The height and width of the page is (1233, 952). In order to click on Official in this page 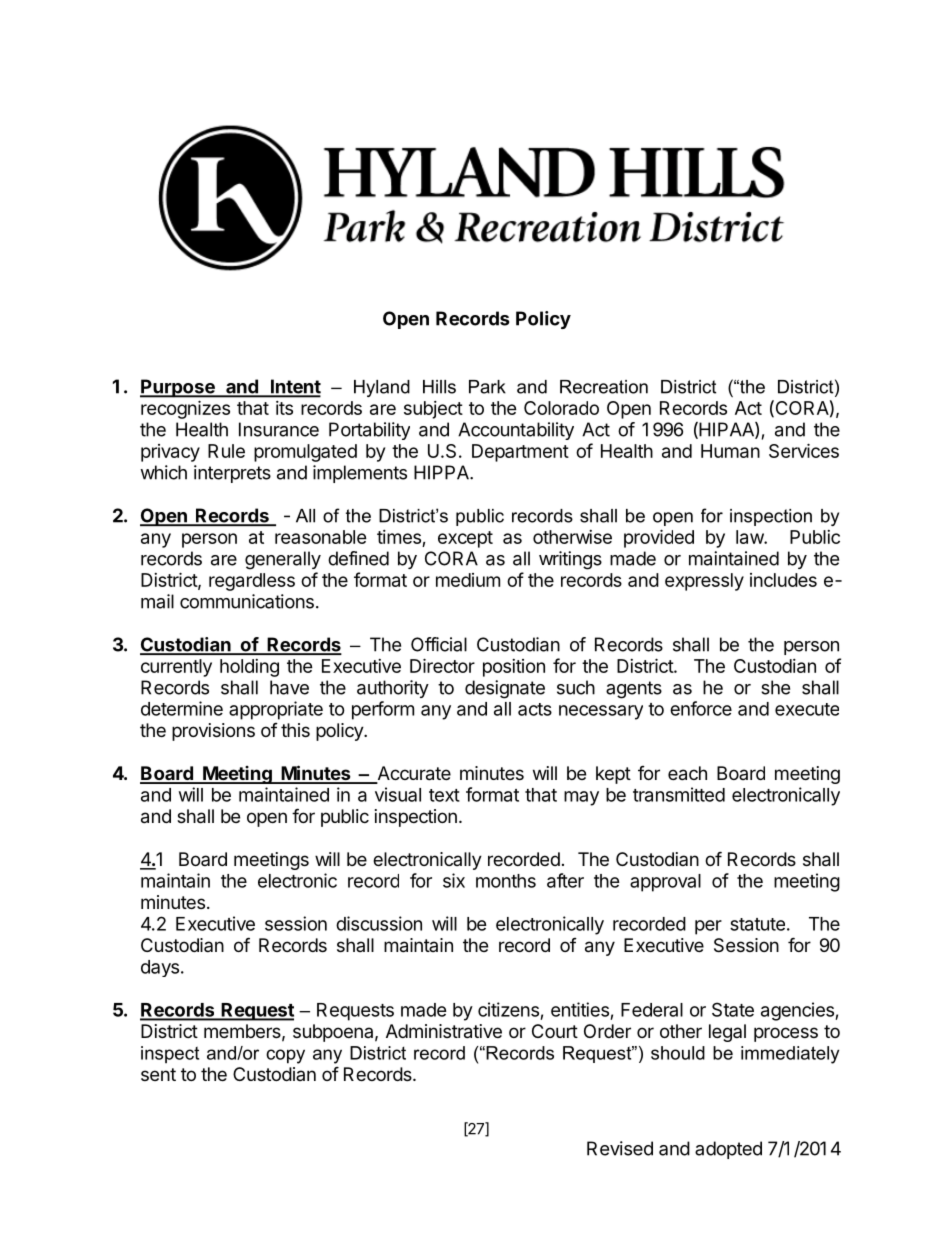, I will do `click(439, 644)`.
